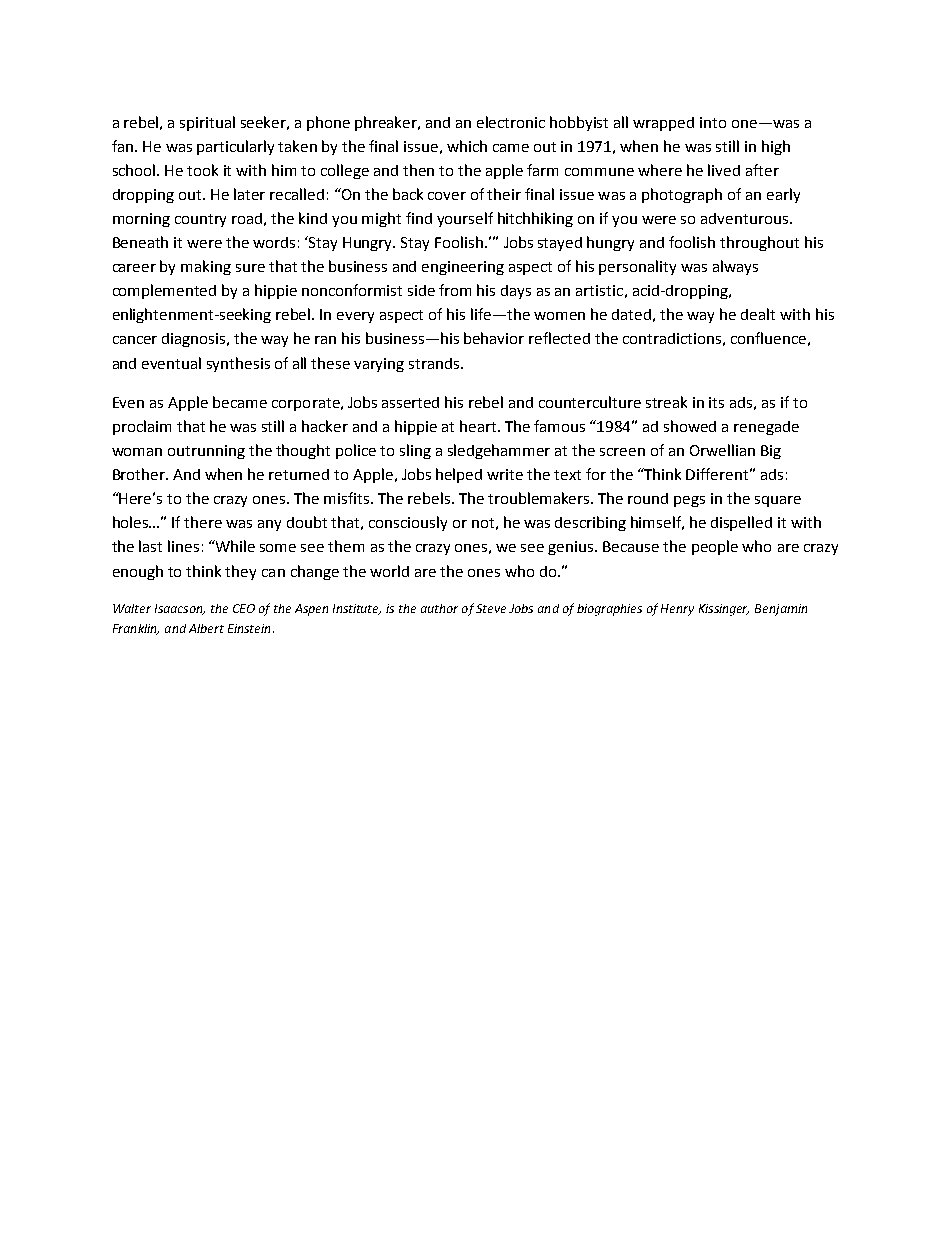 Image resolution: width=952 pixels, height=1233 pixels. I want to click on Orwellian, so click(722, 450).
